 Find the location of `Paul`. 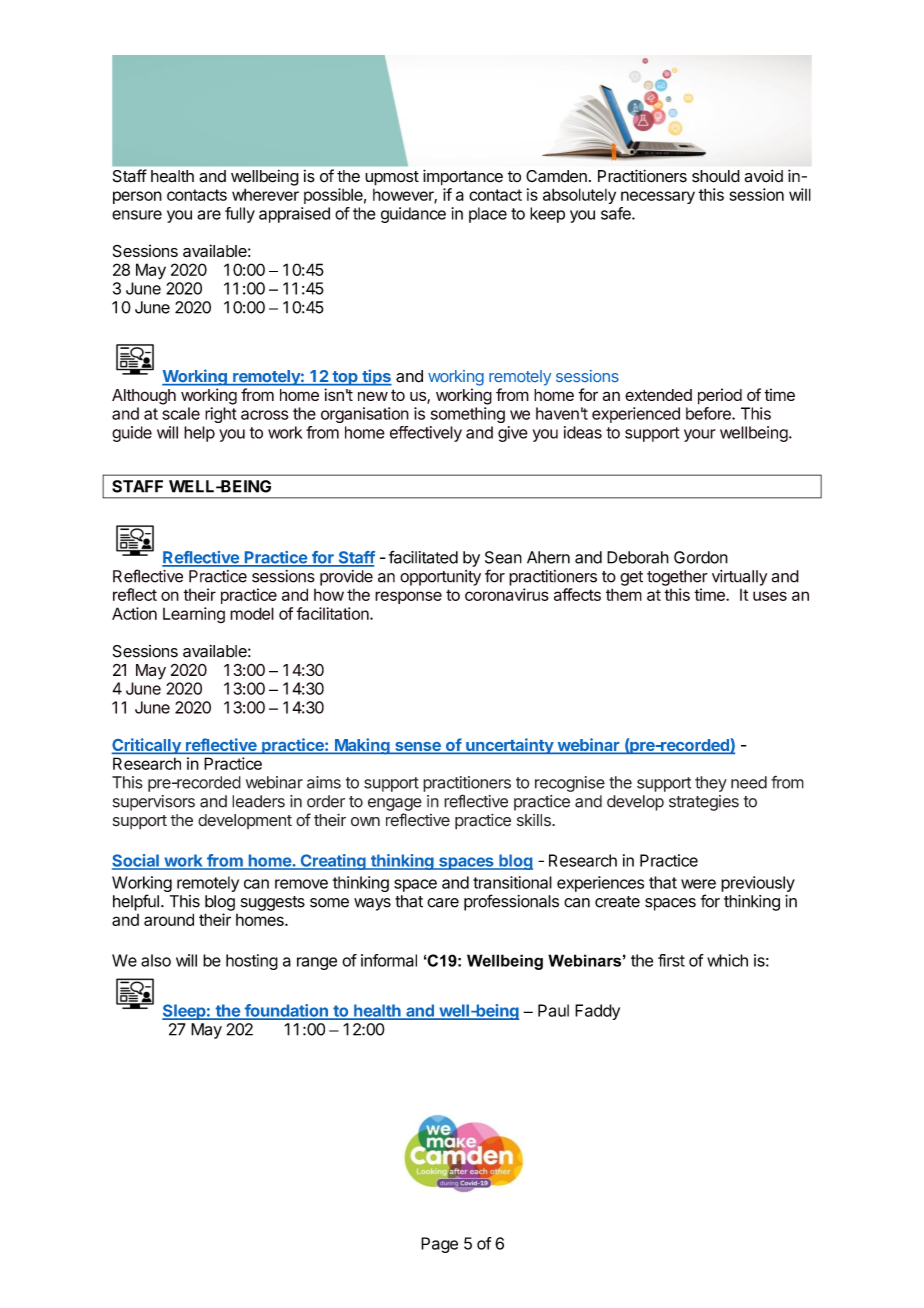

Paul is located at coordinates (553, 1010).
